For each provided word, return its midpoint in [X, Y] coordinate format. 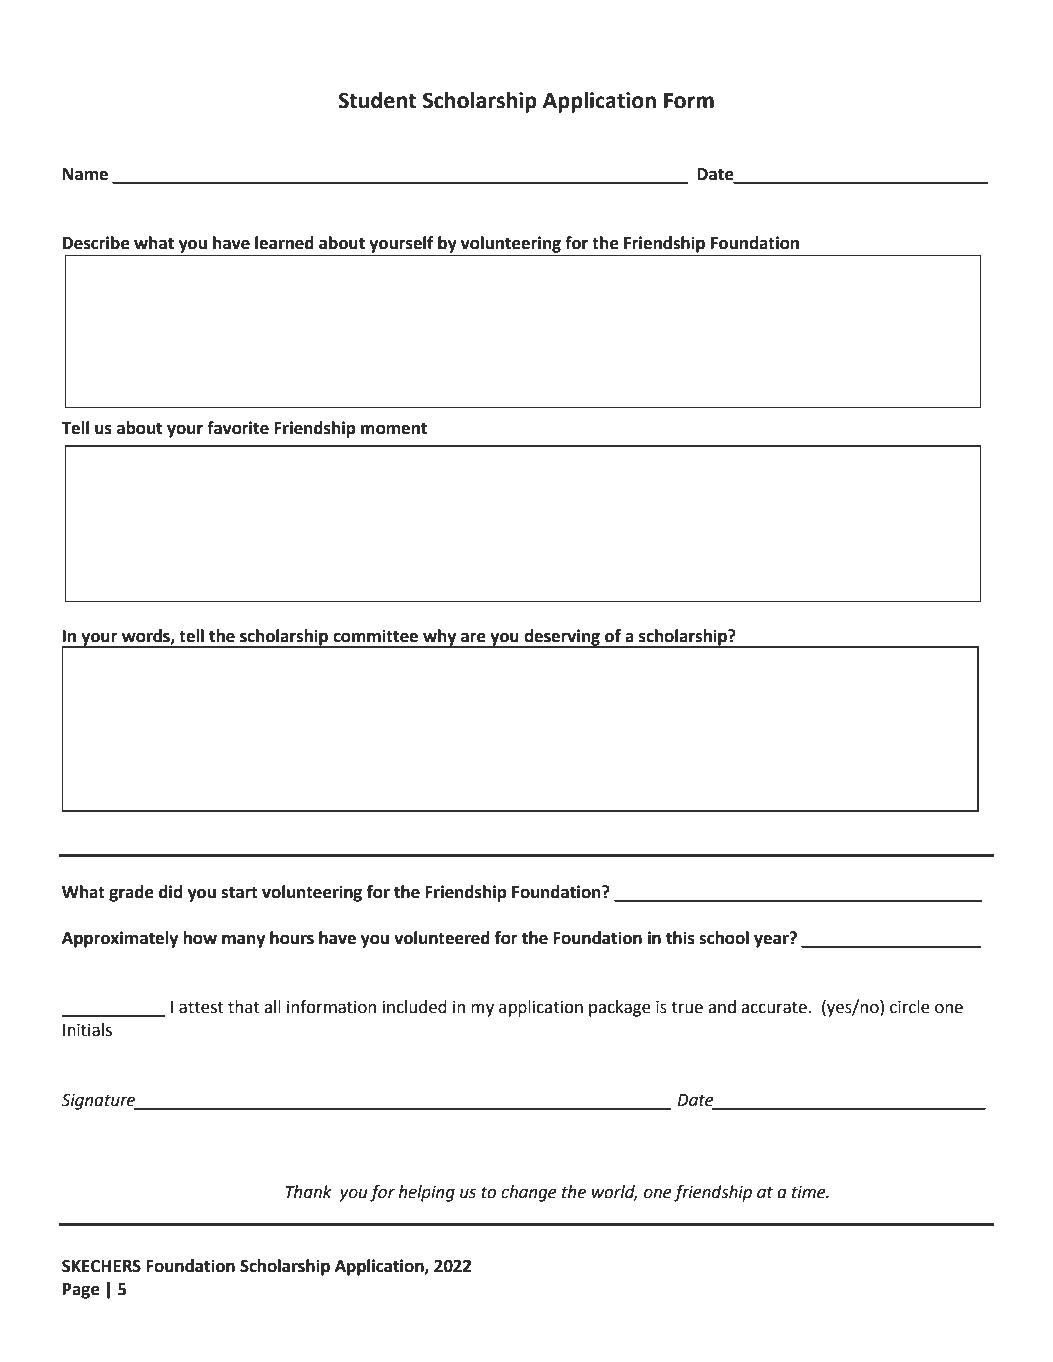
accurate [774, 1007]
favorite [238, 428]
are [473, 637]
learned [284, 243]
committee [375, 636]
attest [201, 1007]
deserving [562, 638]
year [772, 940]
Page [81, 1291]
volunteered [442, 938]
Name [85, 174]
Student [377, 100]
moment [394, 428]
